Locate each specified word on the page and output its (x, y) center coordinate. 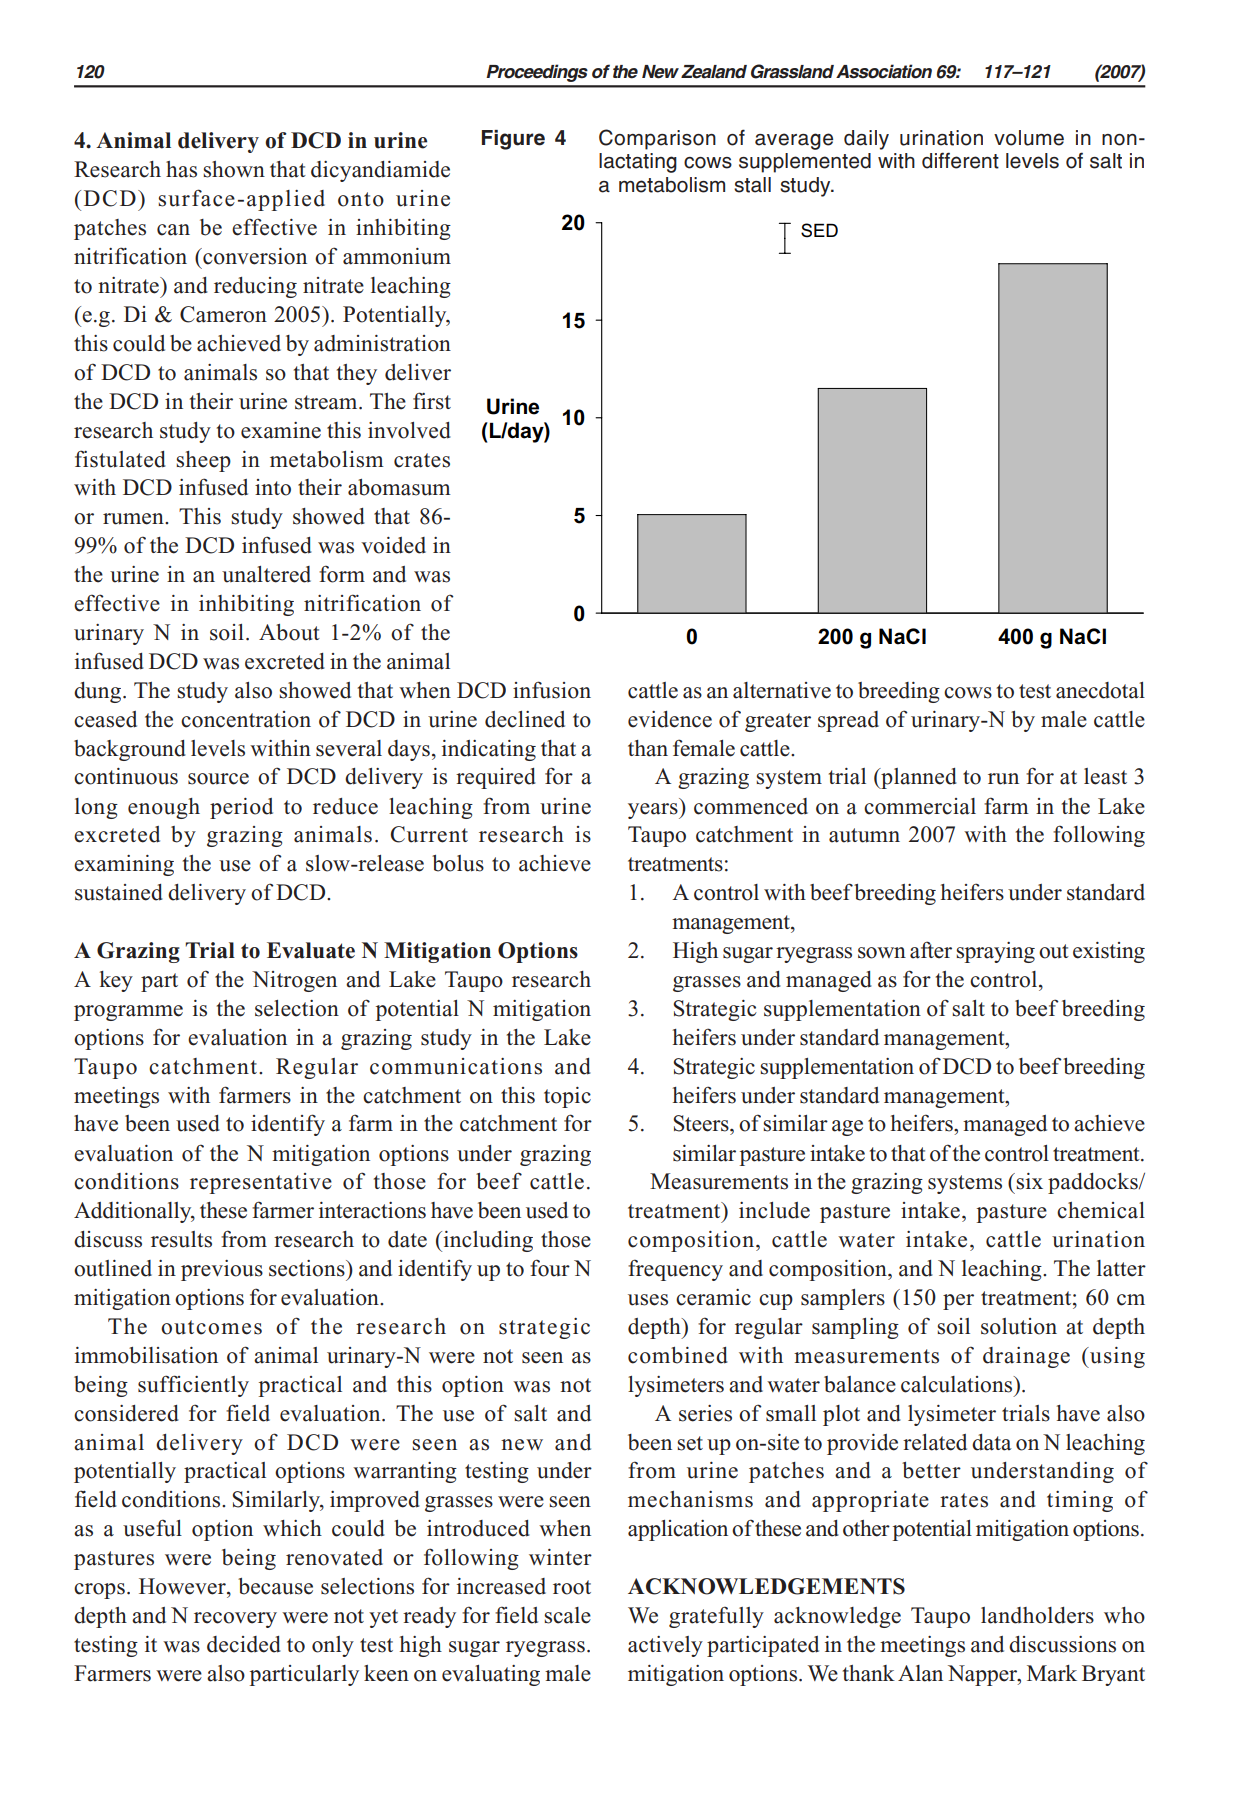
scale (567, 1615)
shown (234, 169)
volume (1029, 138)
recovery (235, 1620)
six (1029, 1181)
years (654, 811)
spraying (995, 952)
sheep (203, 461)
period (241, 808)
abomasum (399, 487)
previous (222, 1270)
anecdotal (1100, 690)
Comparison (657, 139)
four (550, 1268)
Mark (1052, 1673)
